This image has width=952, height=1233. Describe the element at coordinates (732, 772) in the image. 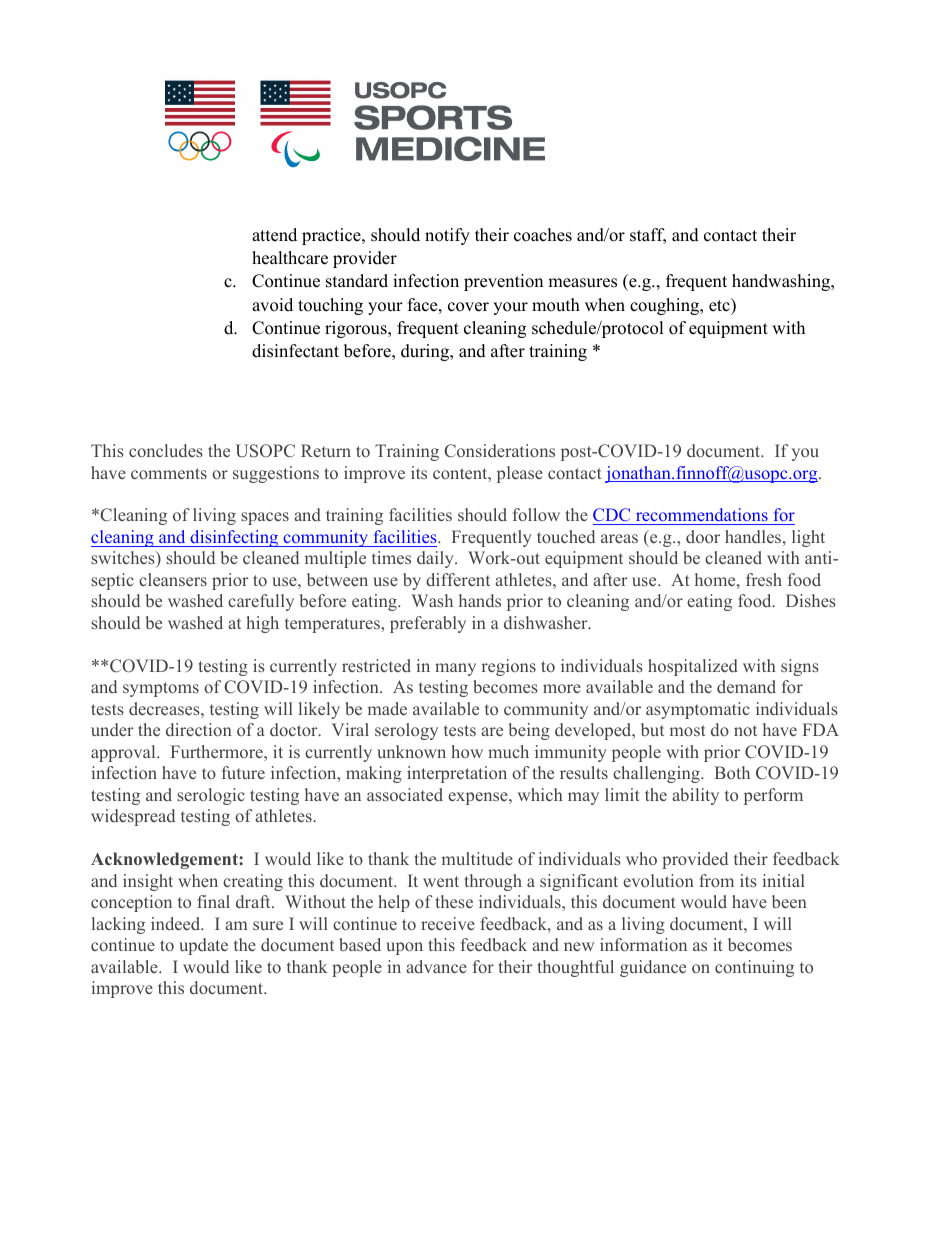

I see `Both` at that location.
